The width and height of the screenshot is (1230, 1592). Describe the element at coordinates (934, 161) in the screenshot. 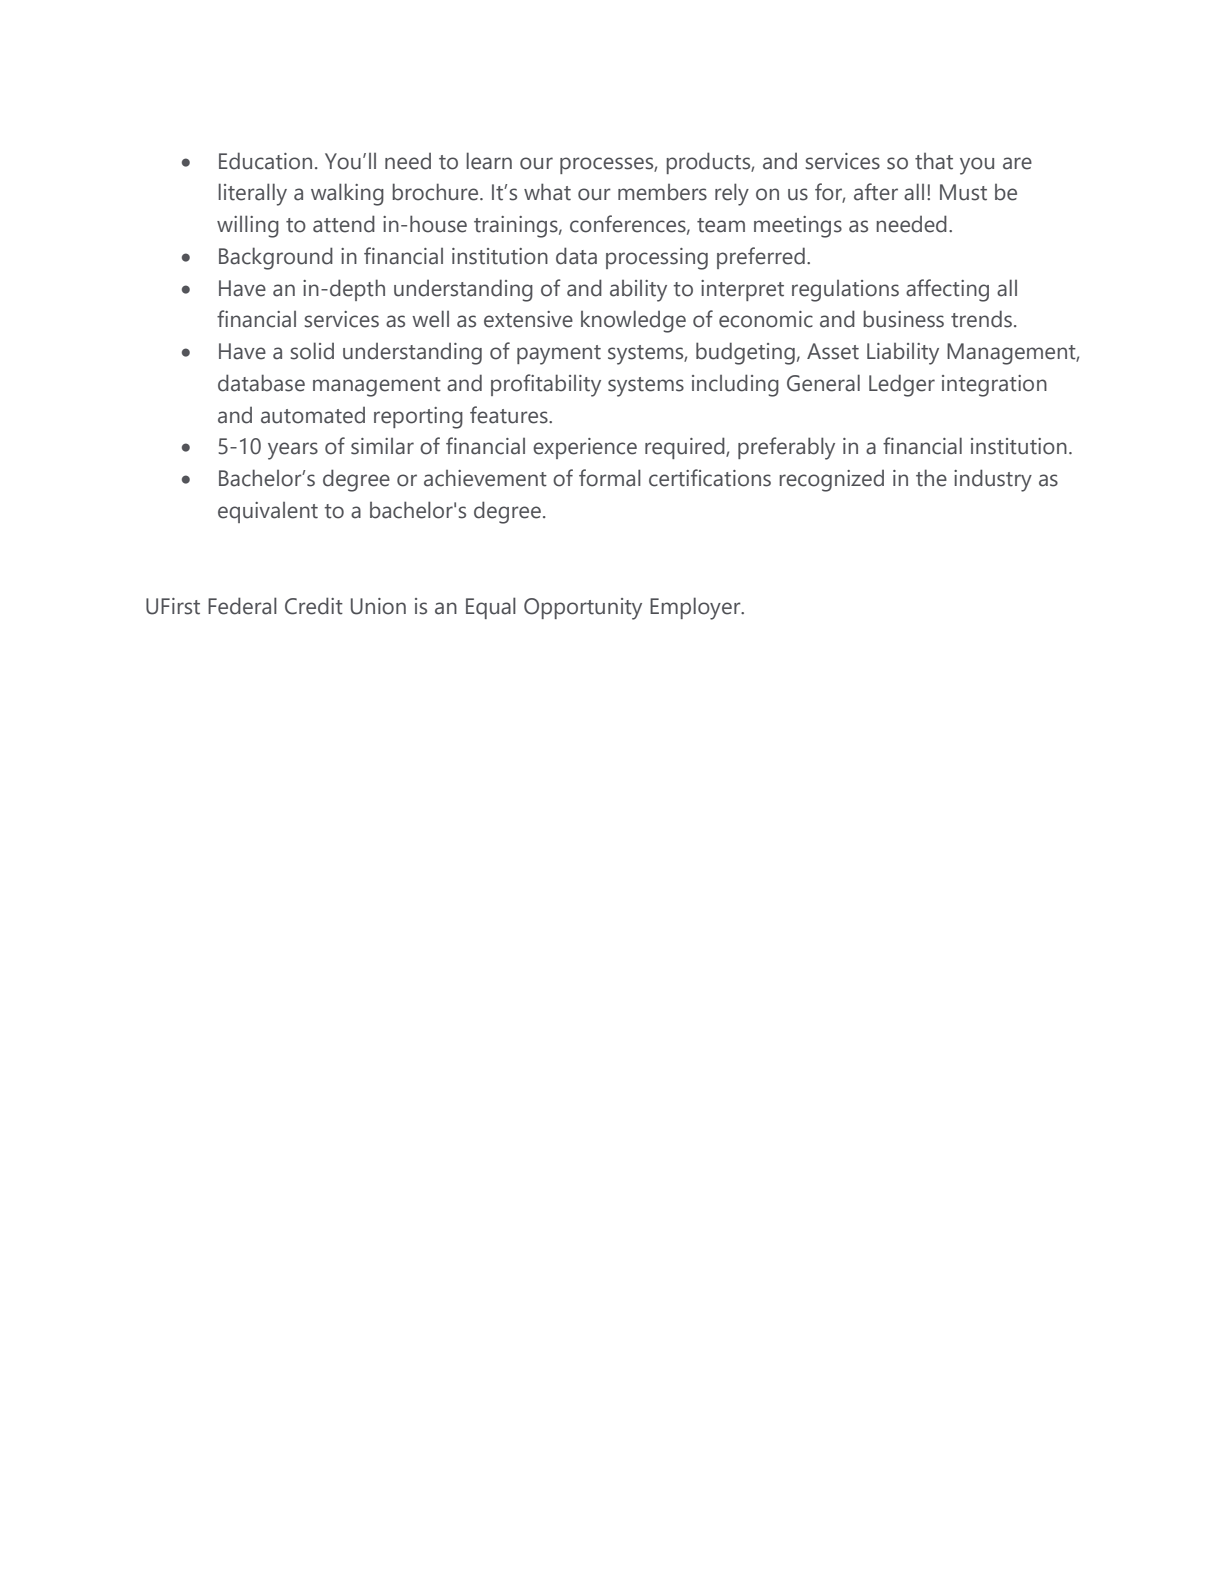

I see `that` at that location.
